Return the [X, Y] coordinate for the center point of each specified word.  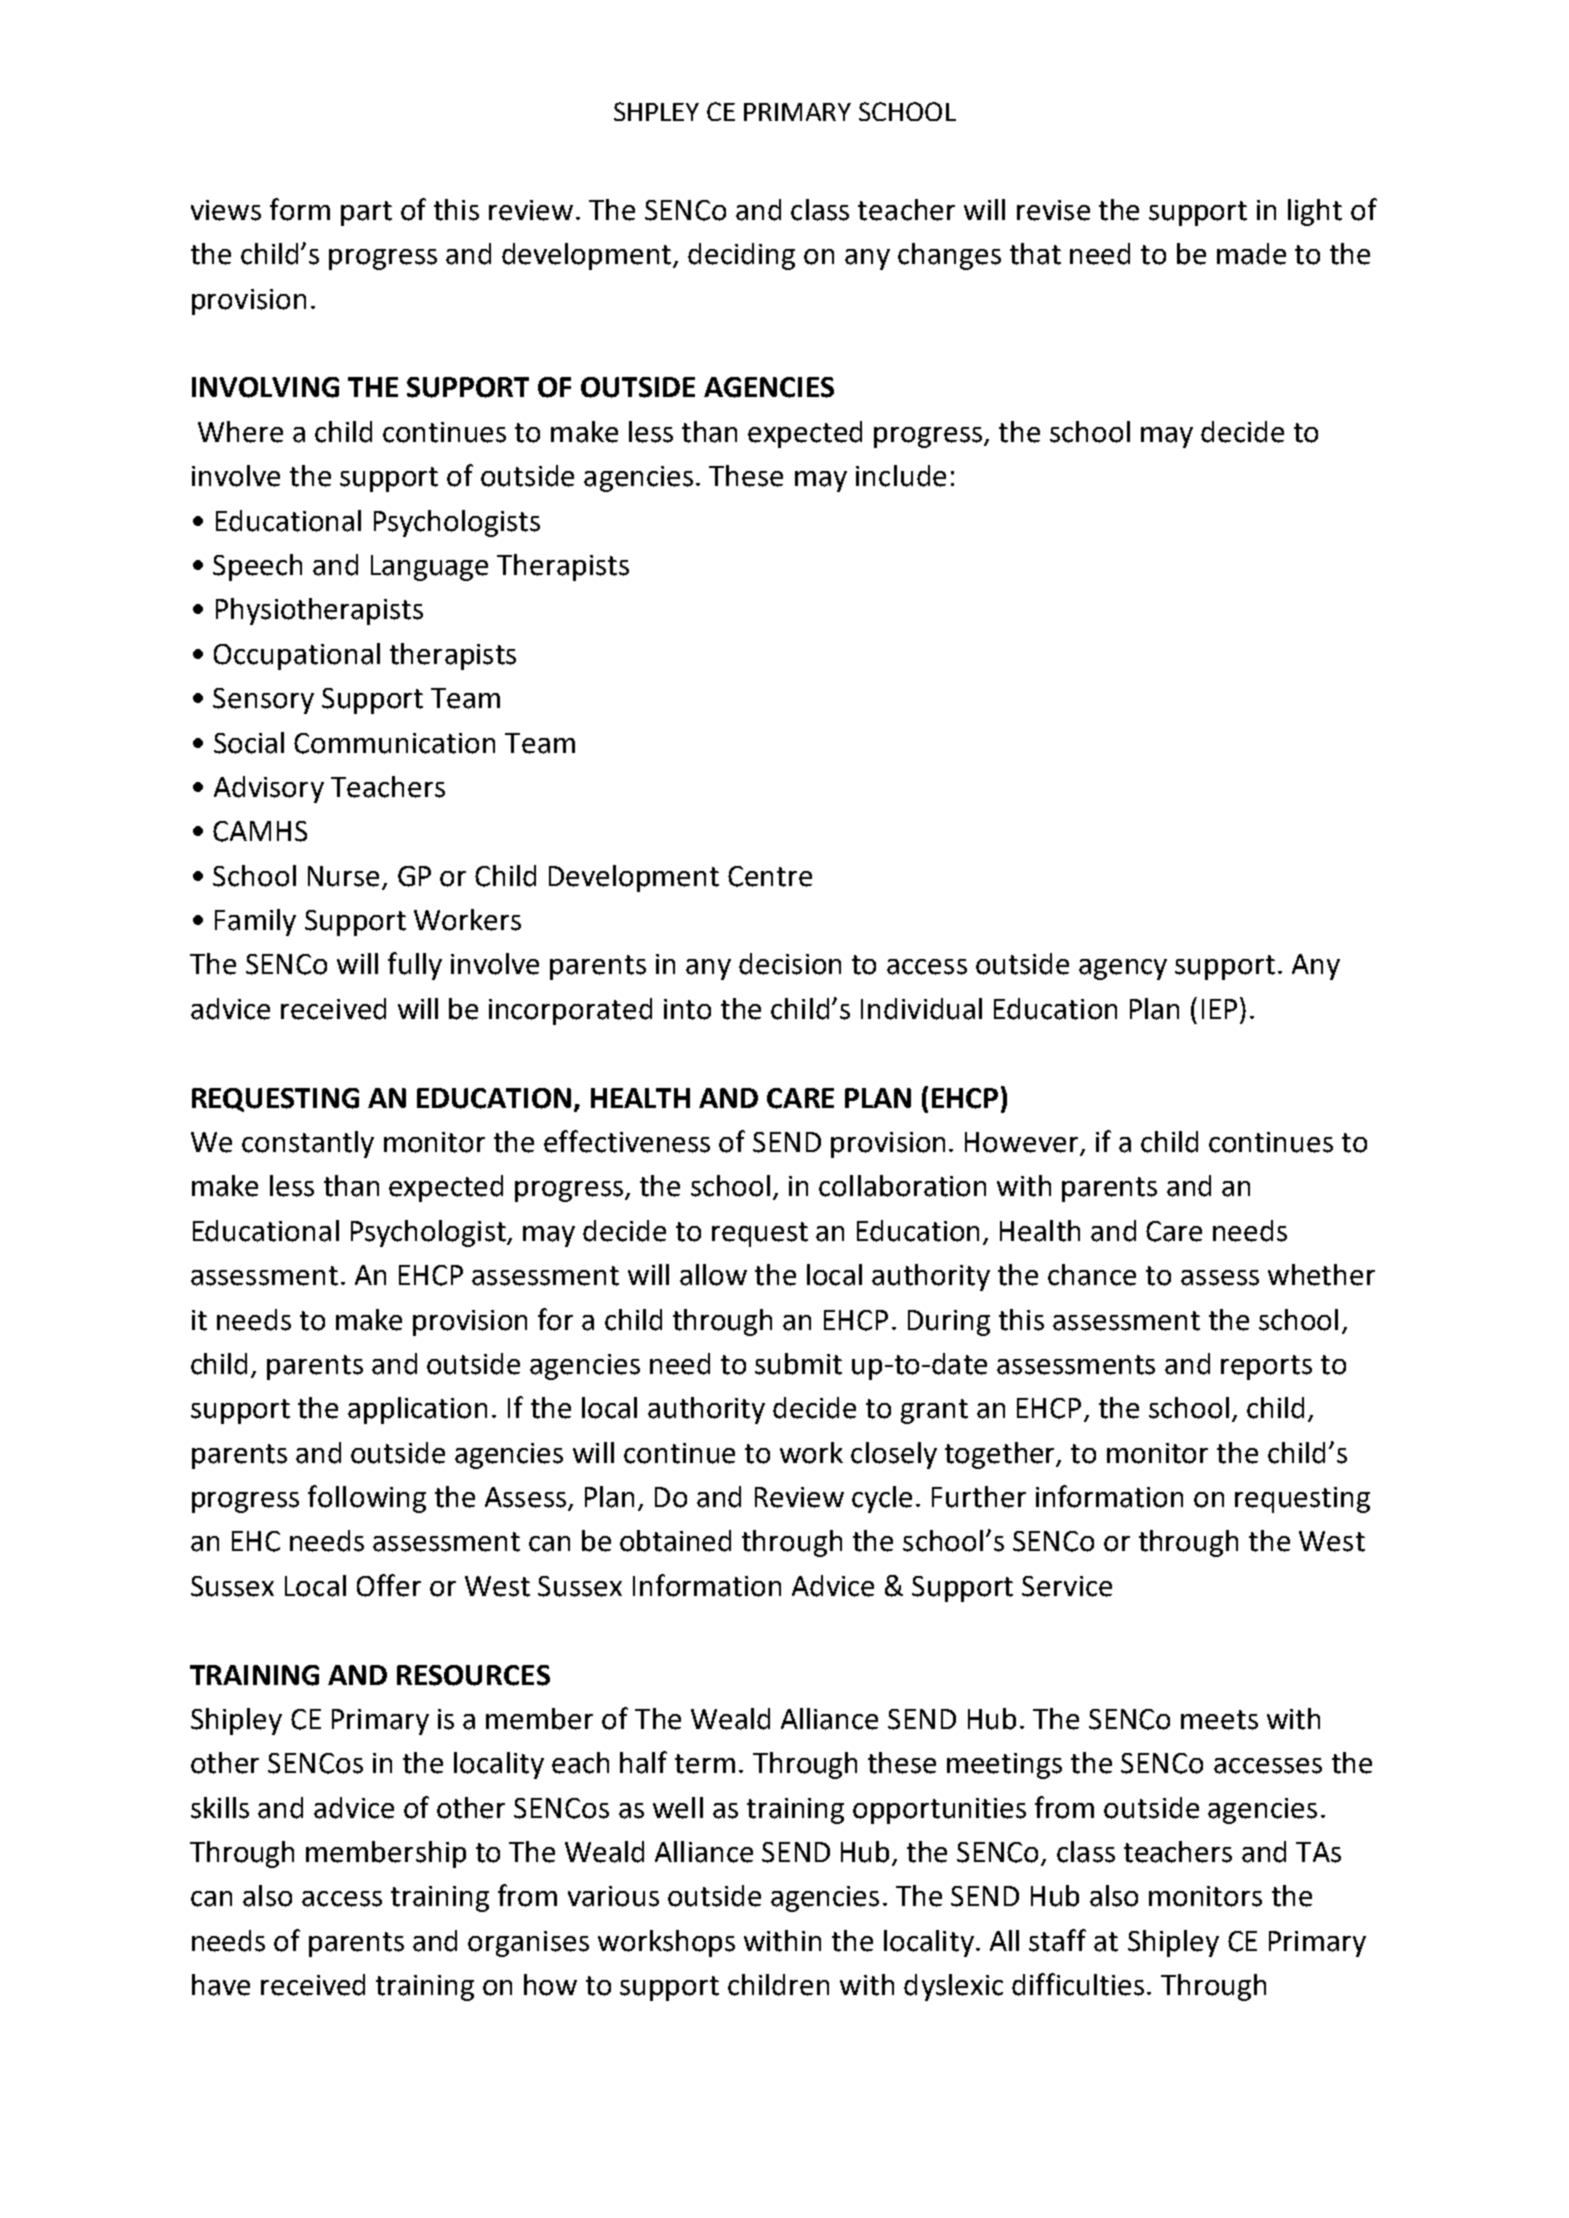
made [1251, 254]
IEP [1219, 1009]
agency [1123, 969]
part [366, 213]
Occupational [297, 656]
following [367, 1499]
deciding [741, 256]
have [221, 1985]
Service [1067, 1586]
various [613, 1896]
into [687, 1009]
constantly [308, 1144]
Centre [770, 876]
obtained [675, 1541]
